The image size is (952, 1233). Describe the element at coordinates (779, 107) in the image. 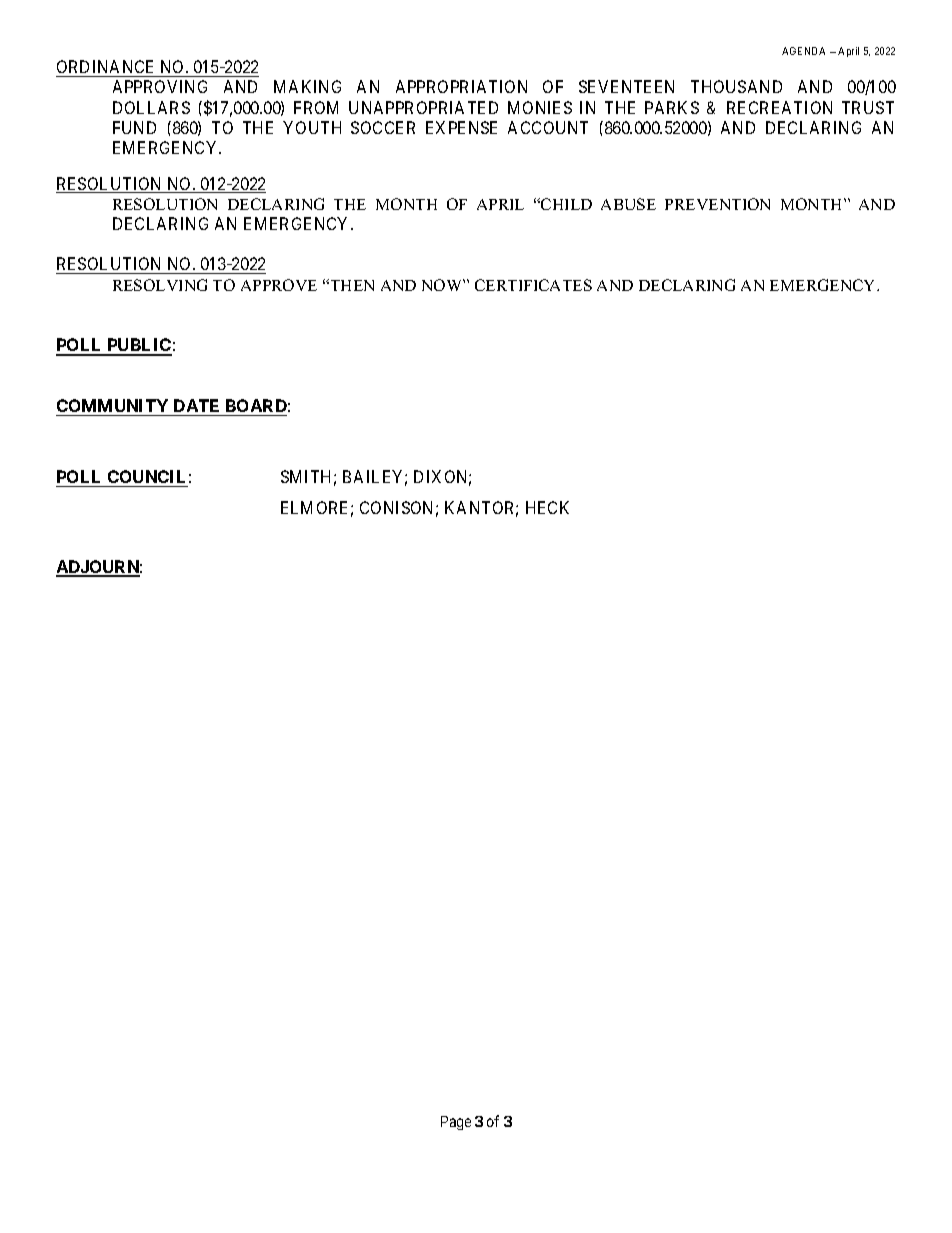

I see `RECREATION` at that location.
